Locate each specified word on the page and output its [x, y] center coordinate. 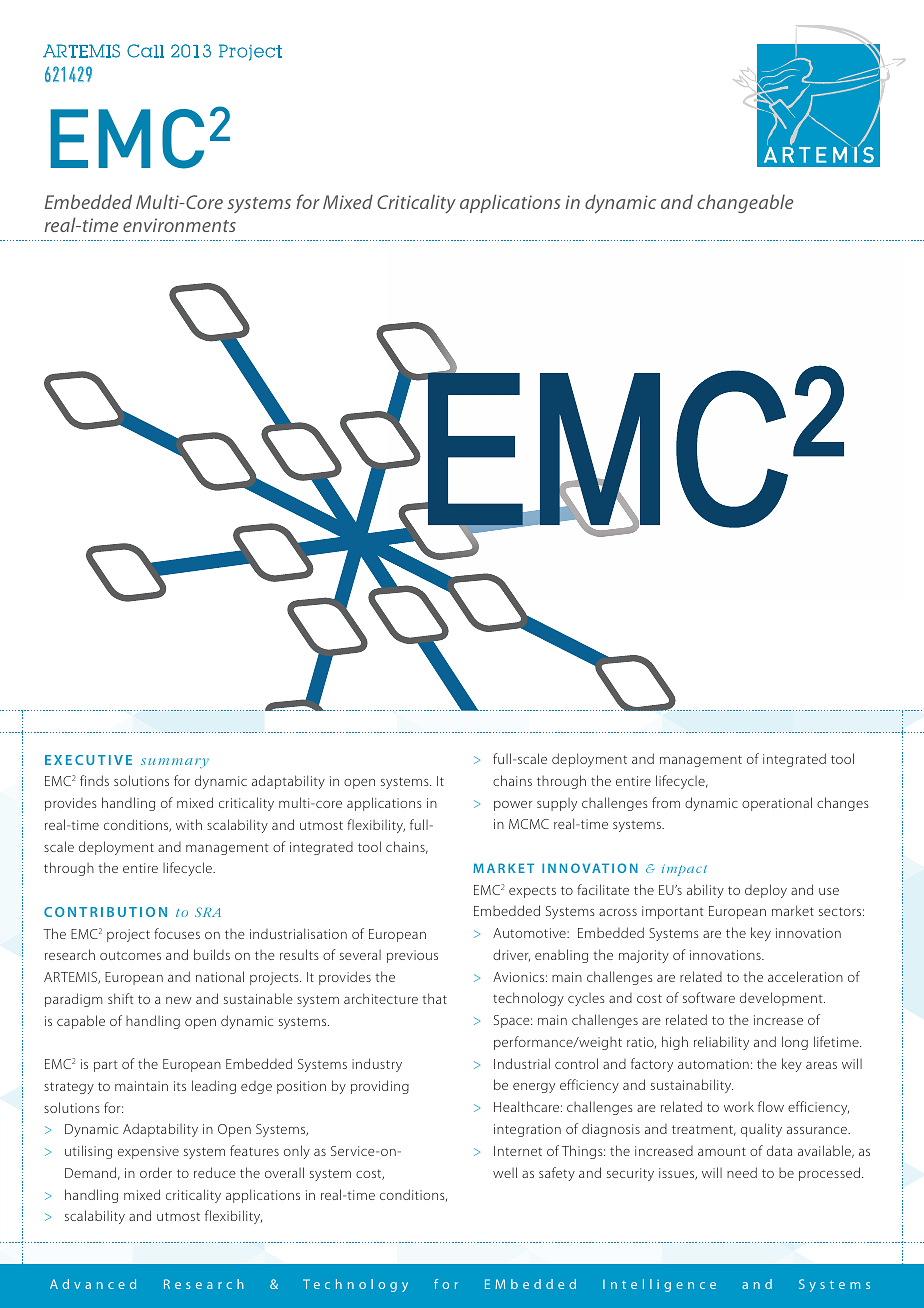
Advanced [93, 1284]
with [189, 824]
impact [684, 870]
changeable [745, 203]
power [513, 806]
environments [179, 225]
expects [532, 892]
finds [94, 780]
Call [145, 51]
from [666, 802]
